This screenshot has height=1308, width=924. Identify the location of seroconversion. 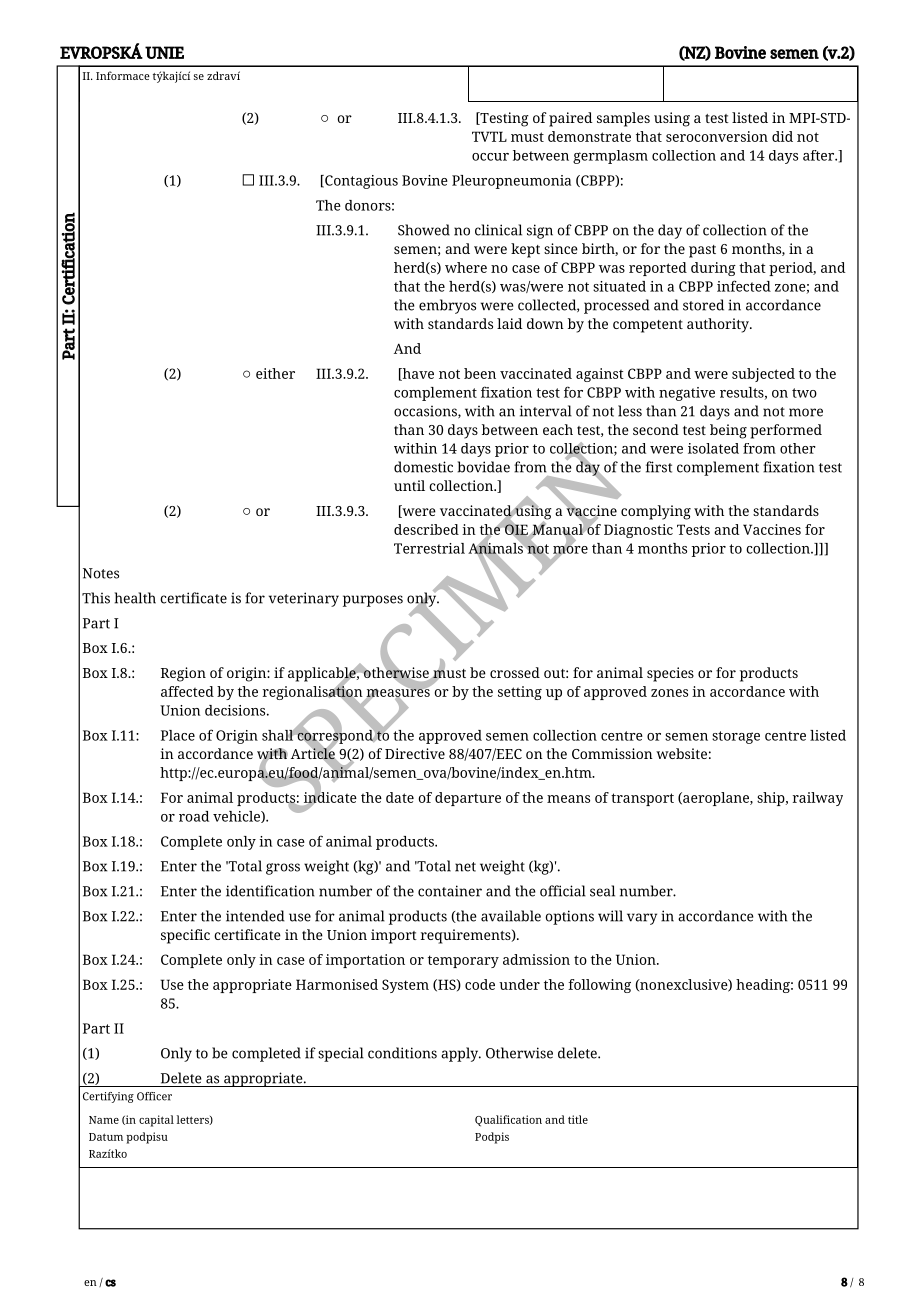
(717, 136).
